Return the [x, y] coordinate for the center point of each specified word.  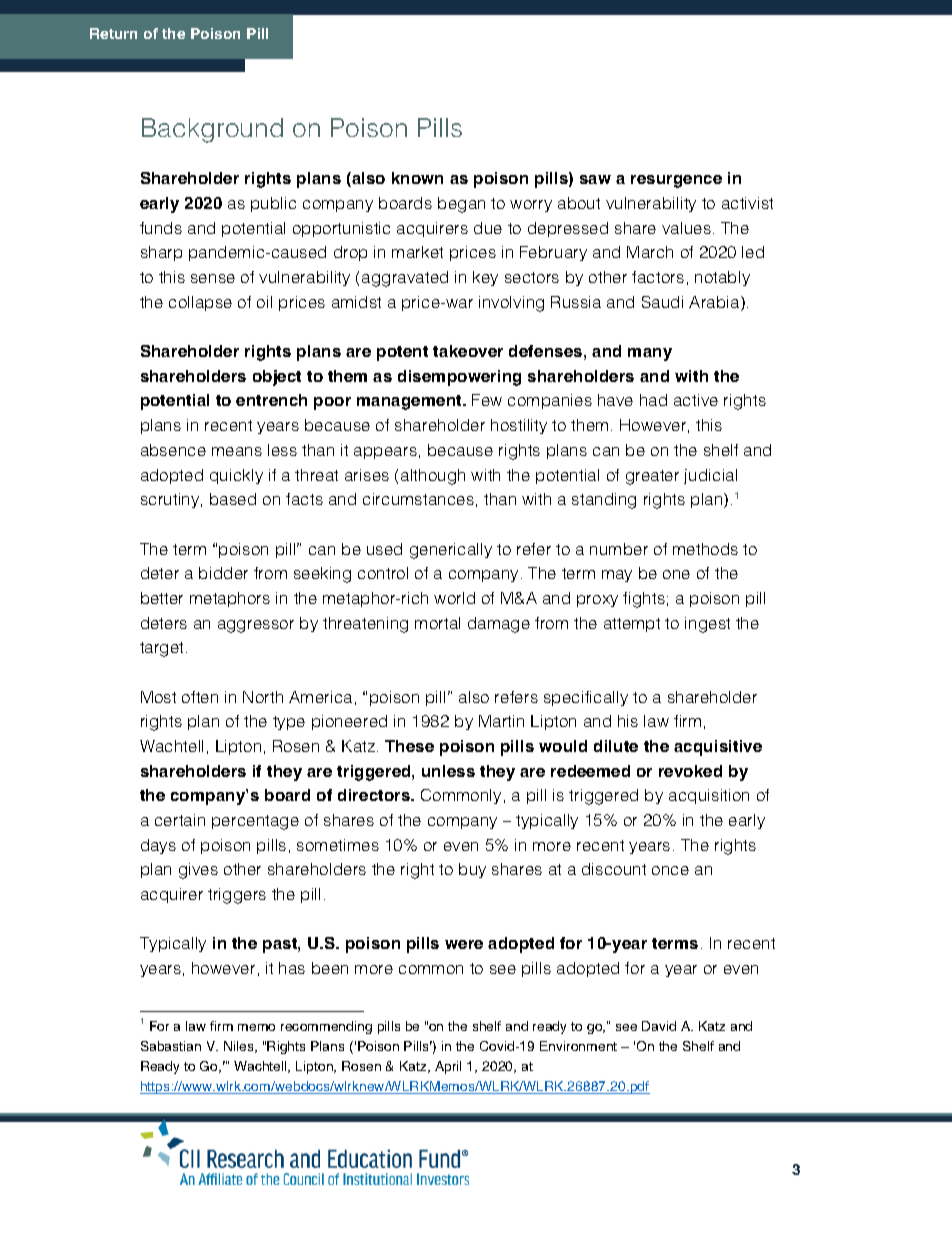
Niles [240, 1047]
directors [375, 795]
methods [705, 549]
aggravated [405, 279]
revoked [690, 771]
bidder [223, 573]
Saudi [662, 302]
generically [451, 551]
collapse [200, 303]
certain [180, 820]
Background [212, 130]
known [417, 178]
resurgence [676, 181]
